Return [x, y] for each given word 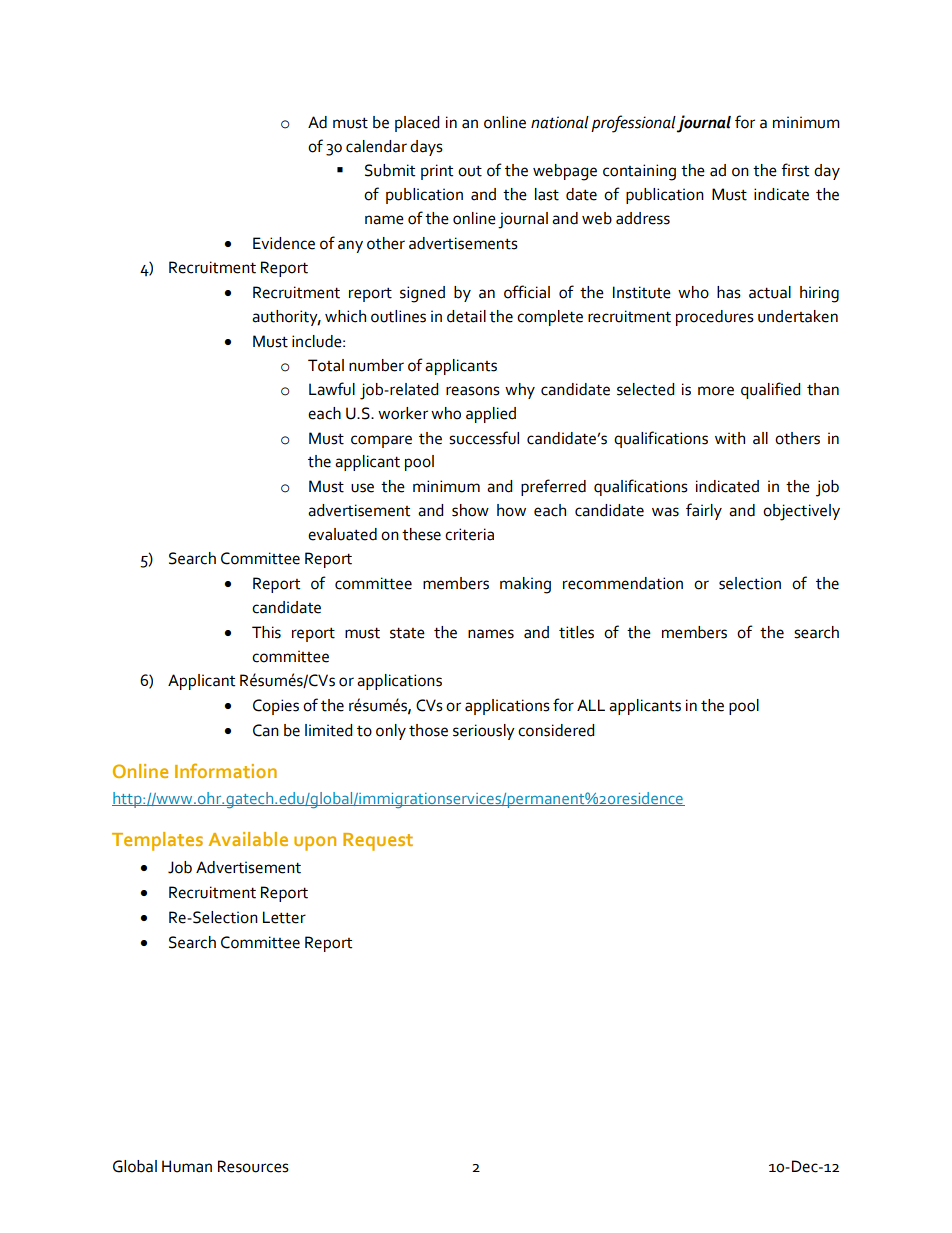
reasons [473, 391]
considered [556, 730]
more [716, 391]
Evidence [284, 243]
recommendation [623, 583]
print [437, 172]
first [795, 170]
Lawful [332, 389]
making [525, 585]
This [266, 632]
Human [187, 1166]
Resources [253, 1166]
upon [315, 843]
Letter [284, 917]
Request [378, 842]
